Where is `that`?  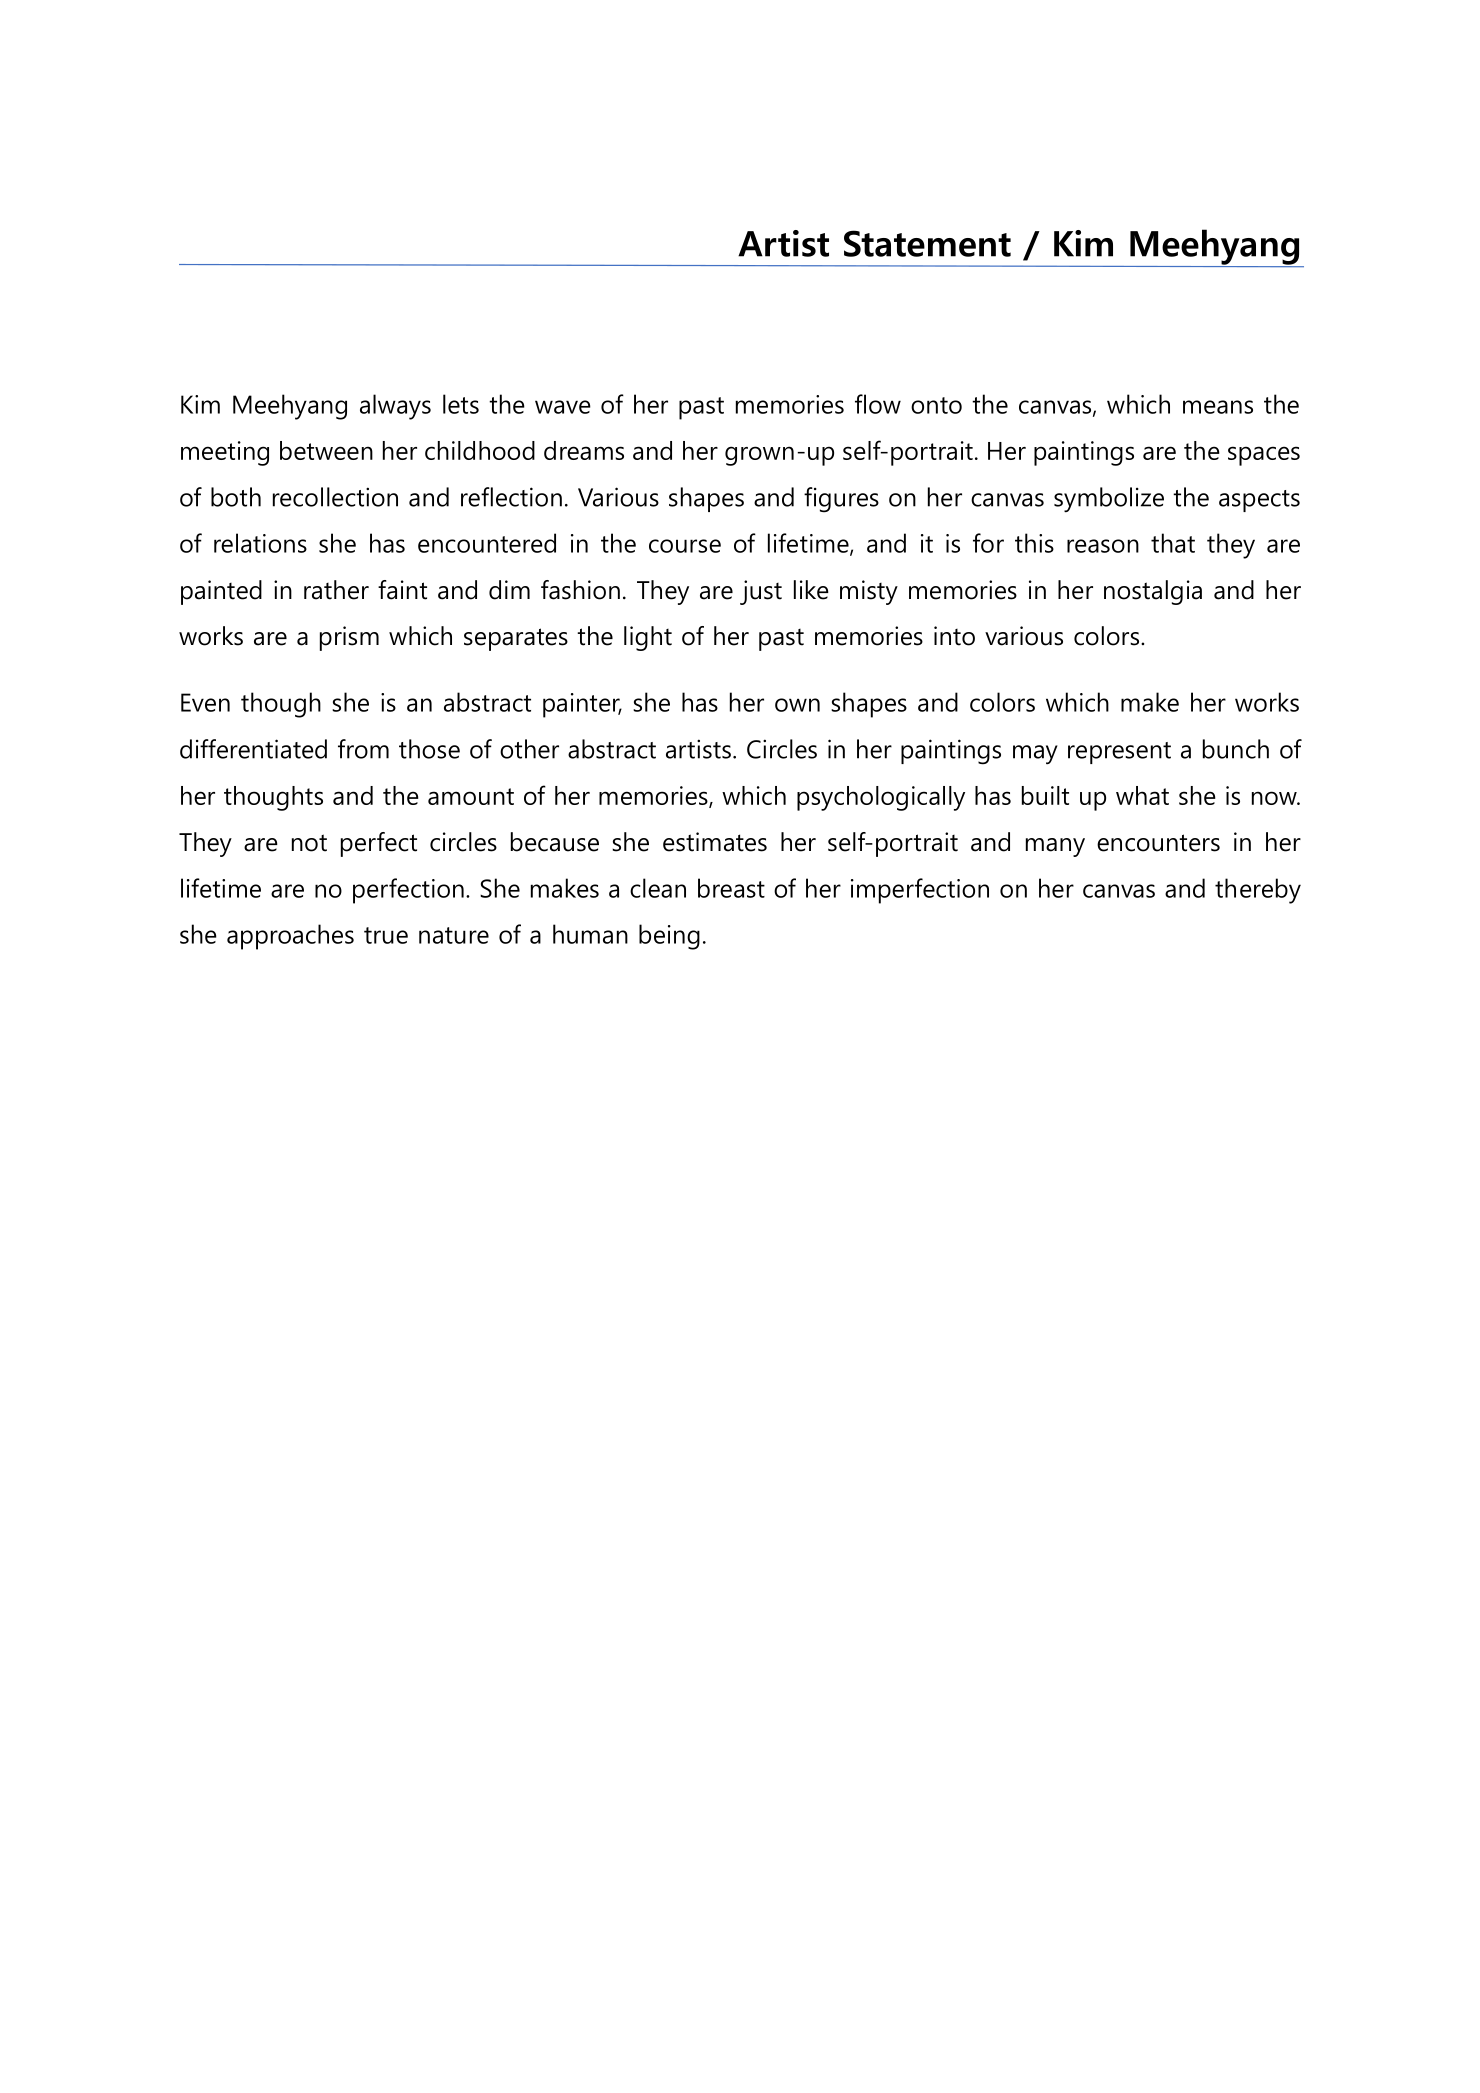 that is located at coordinates (1173, 543).
